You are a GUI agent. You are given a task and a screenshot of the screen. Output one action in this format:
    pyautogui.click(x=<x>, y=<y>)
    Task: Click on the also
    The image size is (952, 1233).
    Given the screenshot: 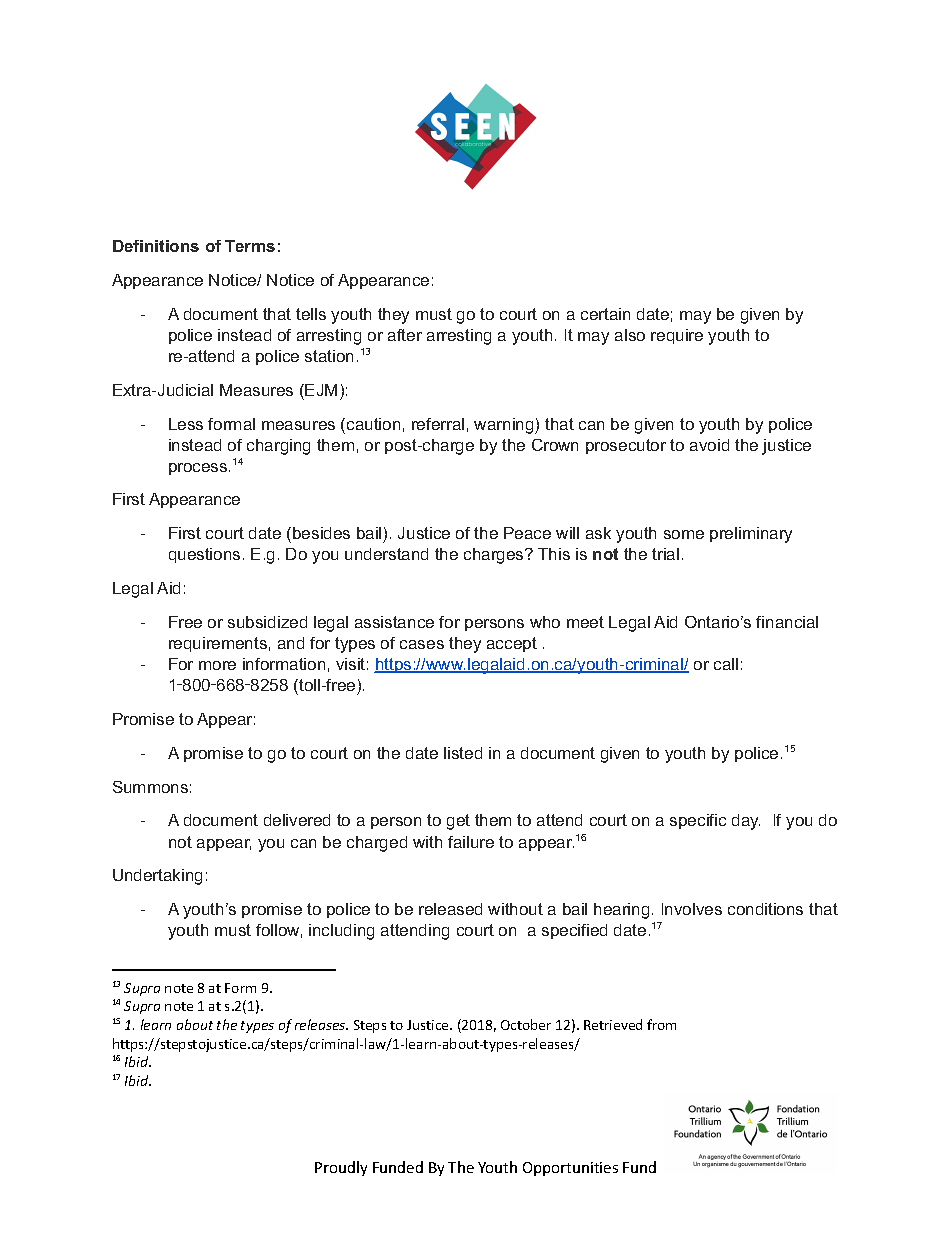 What is the action you would take?
    pyautogui.click(x=630, y=335)
